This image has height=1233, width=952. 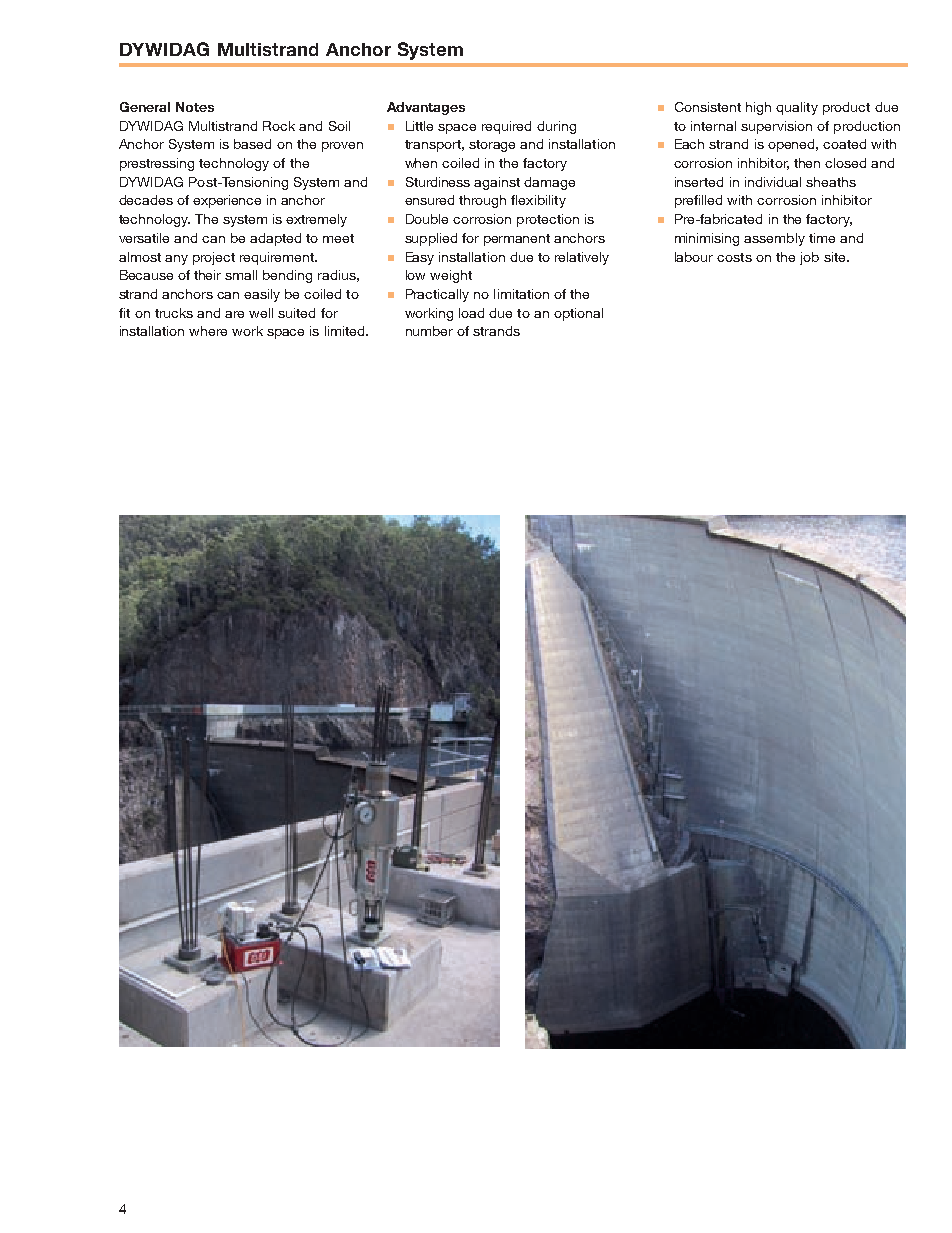 What do you see at coordinates (208, 331) in the image?
I see `where` at bounding box center [208, 331].
